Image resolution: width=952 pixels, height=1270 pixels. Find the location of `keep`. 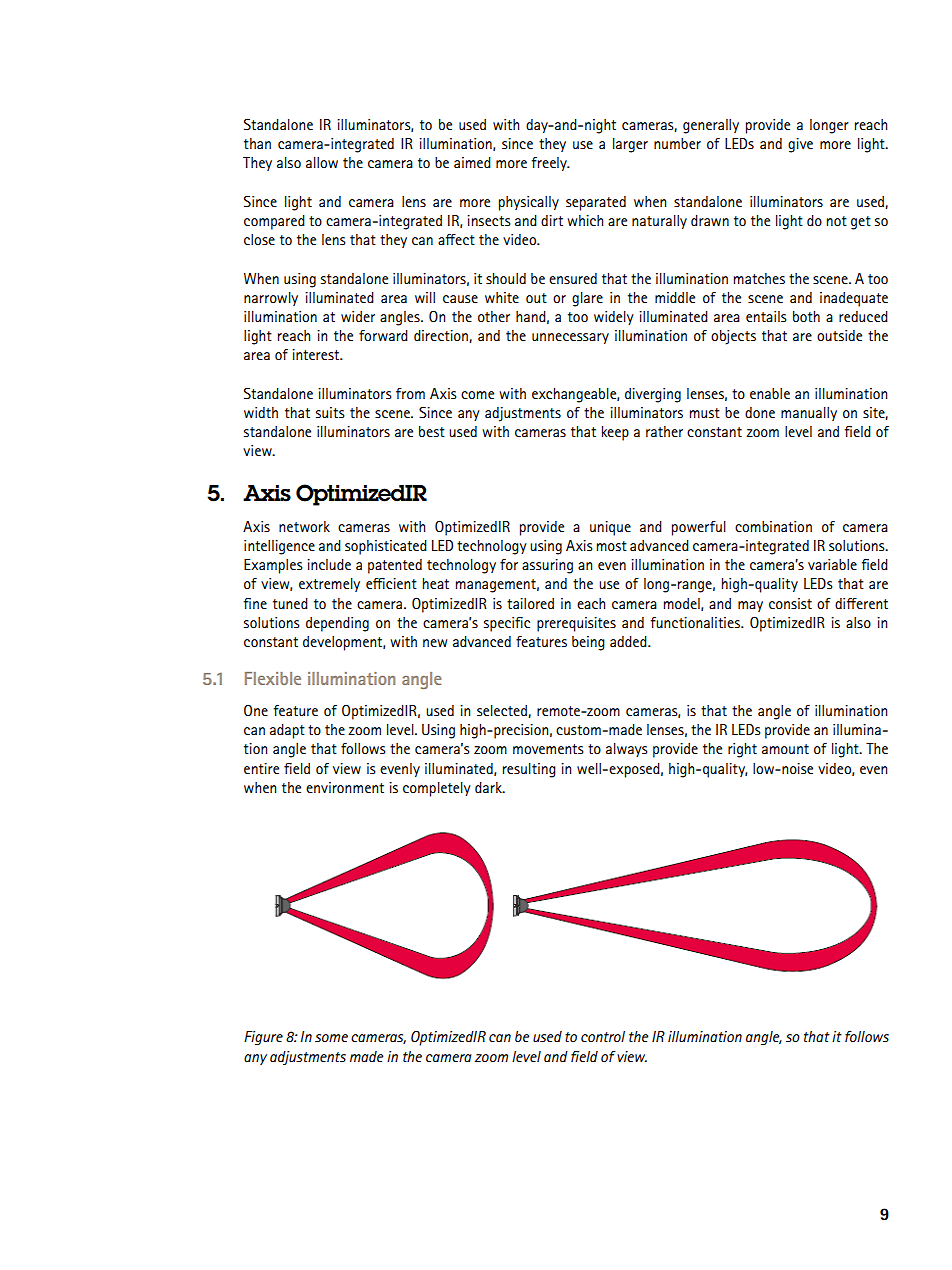

keep is located at coordinates (615, 433).
